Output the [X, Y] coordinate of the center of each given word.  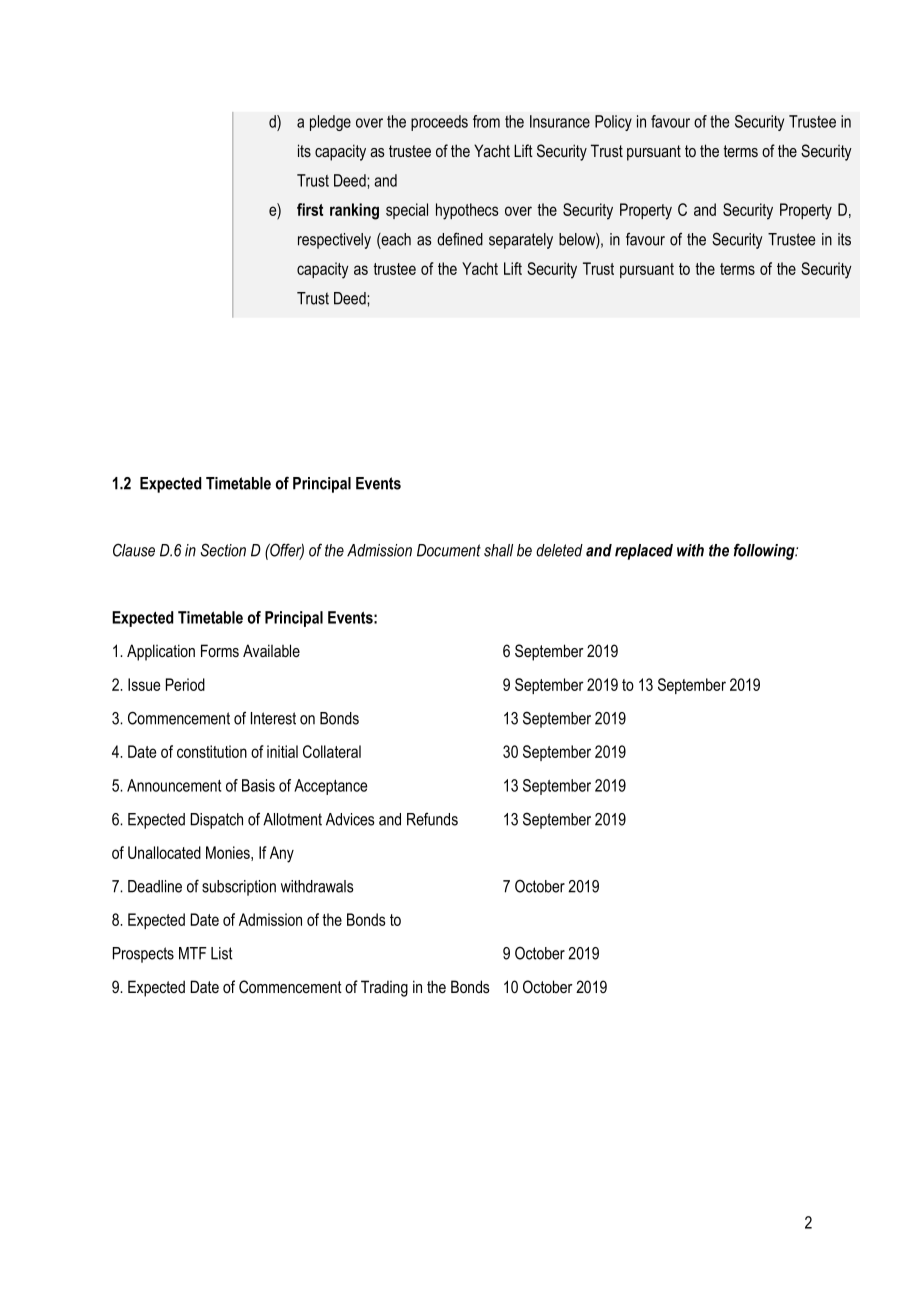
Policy [613, 123]
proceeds [439, 123]
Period [185, 684]
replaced [644, 552]
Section [223, 550]
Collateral [332, 751]
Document [449, 550]
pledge [330, 123]
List [222, 953]
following [765, 551]
